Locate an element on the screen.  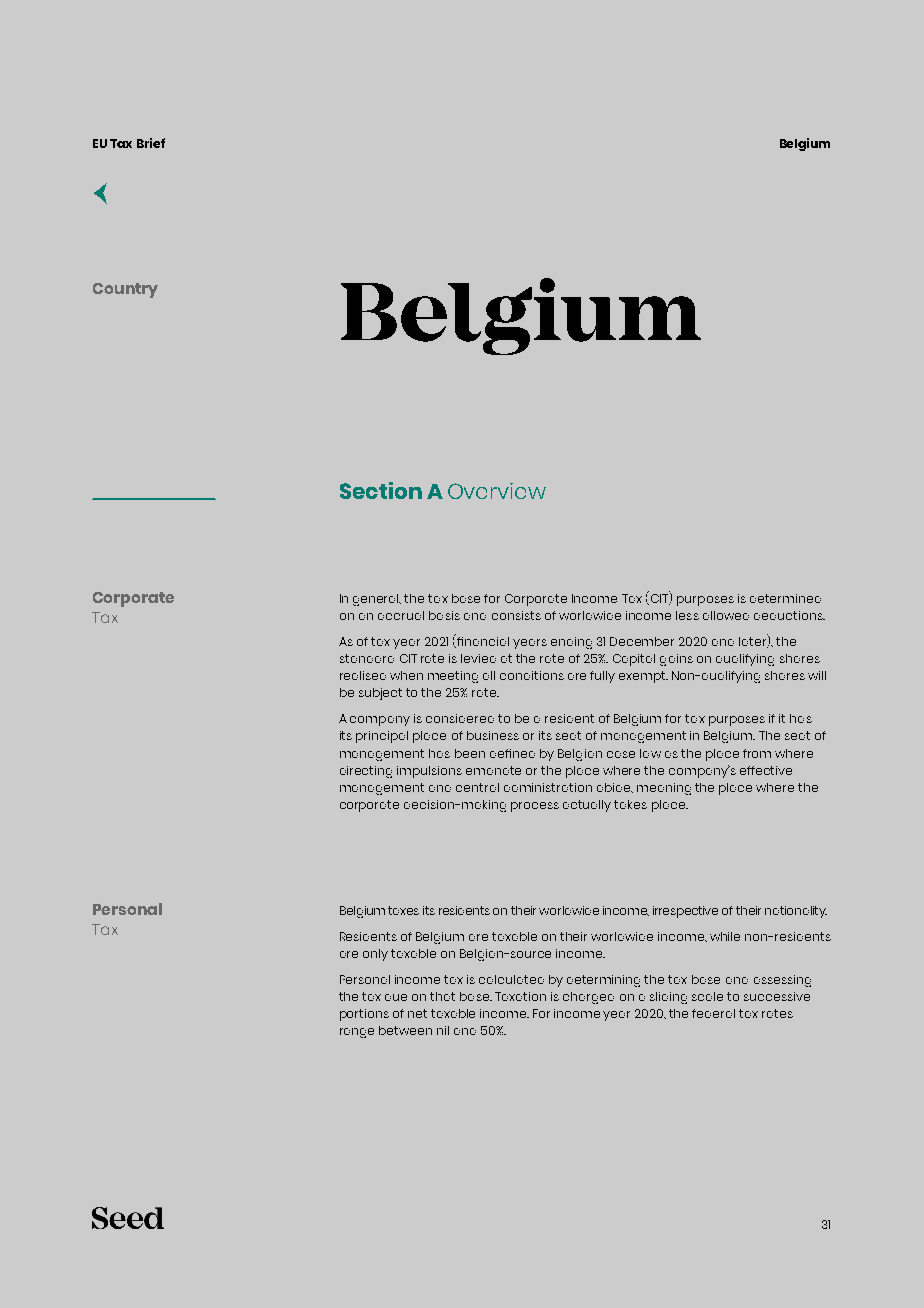
that is located at coordinates (442, 996).
